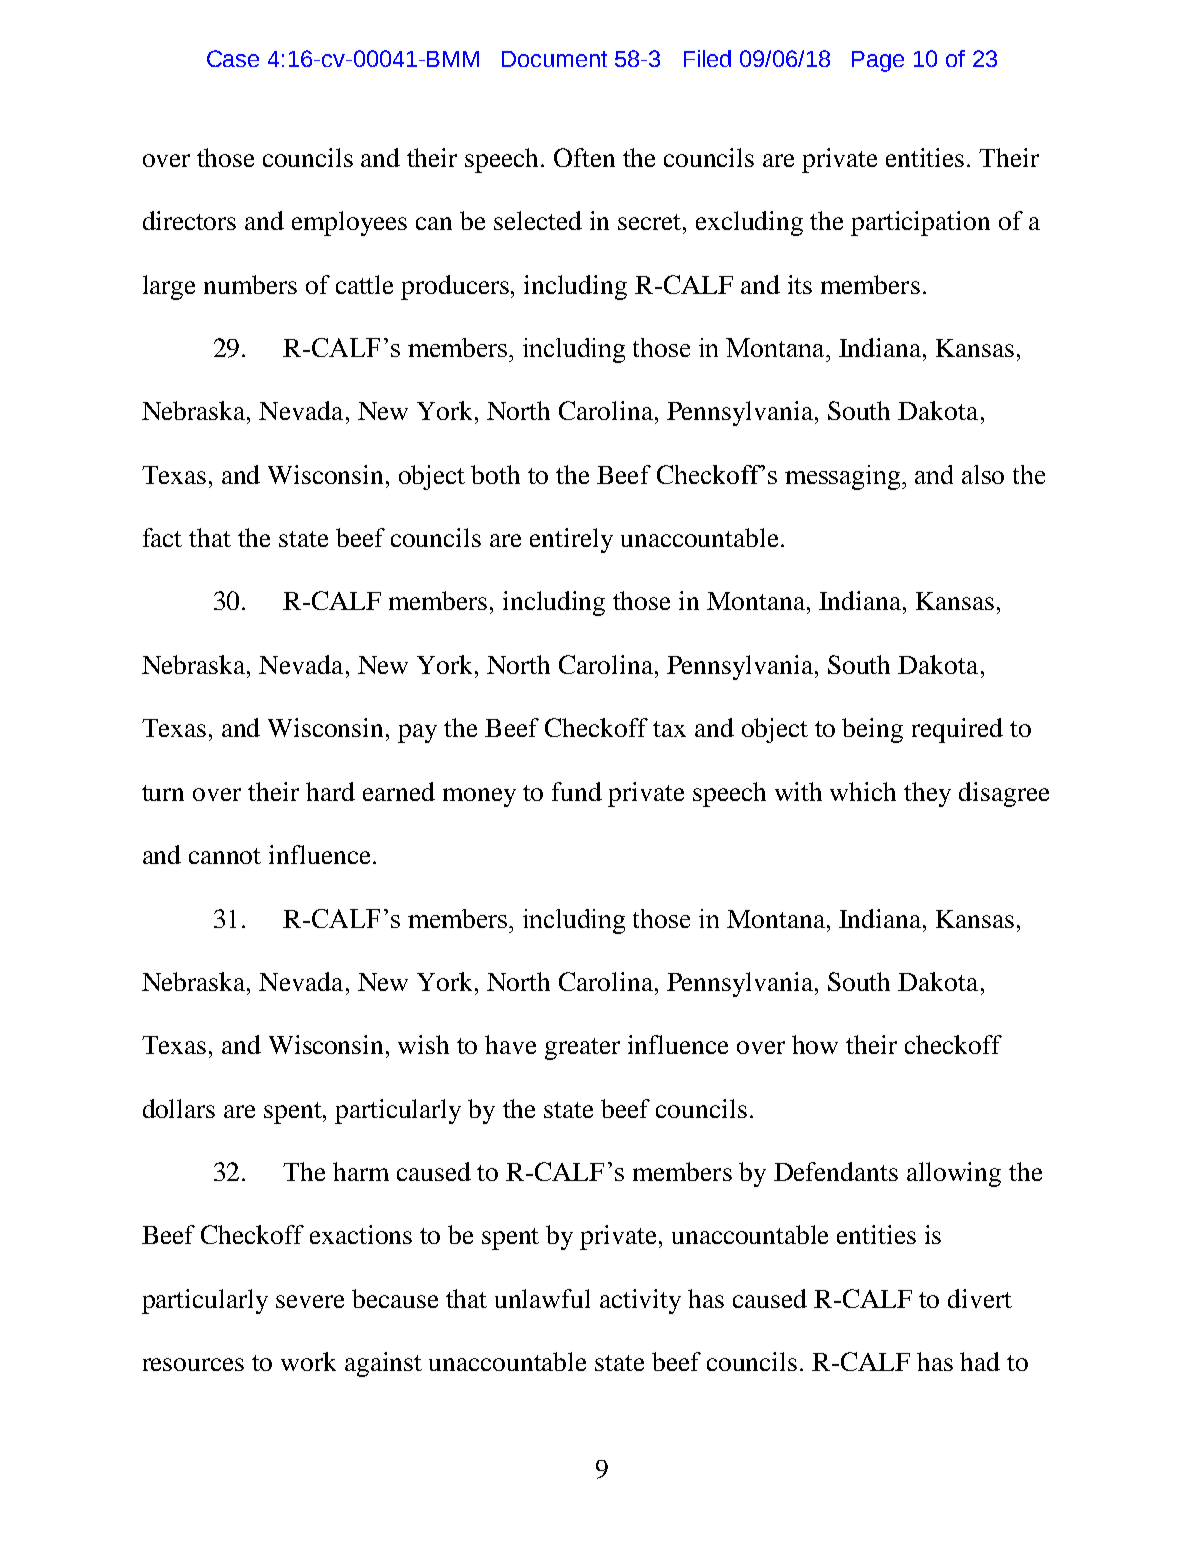 The height and width of the document is (1559, 1204). What do you see at coordinates (310, 1301) in the document?
I see `severe` at bounding box center [310, 1301].
